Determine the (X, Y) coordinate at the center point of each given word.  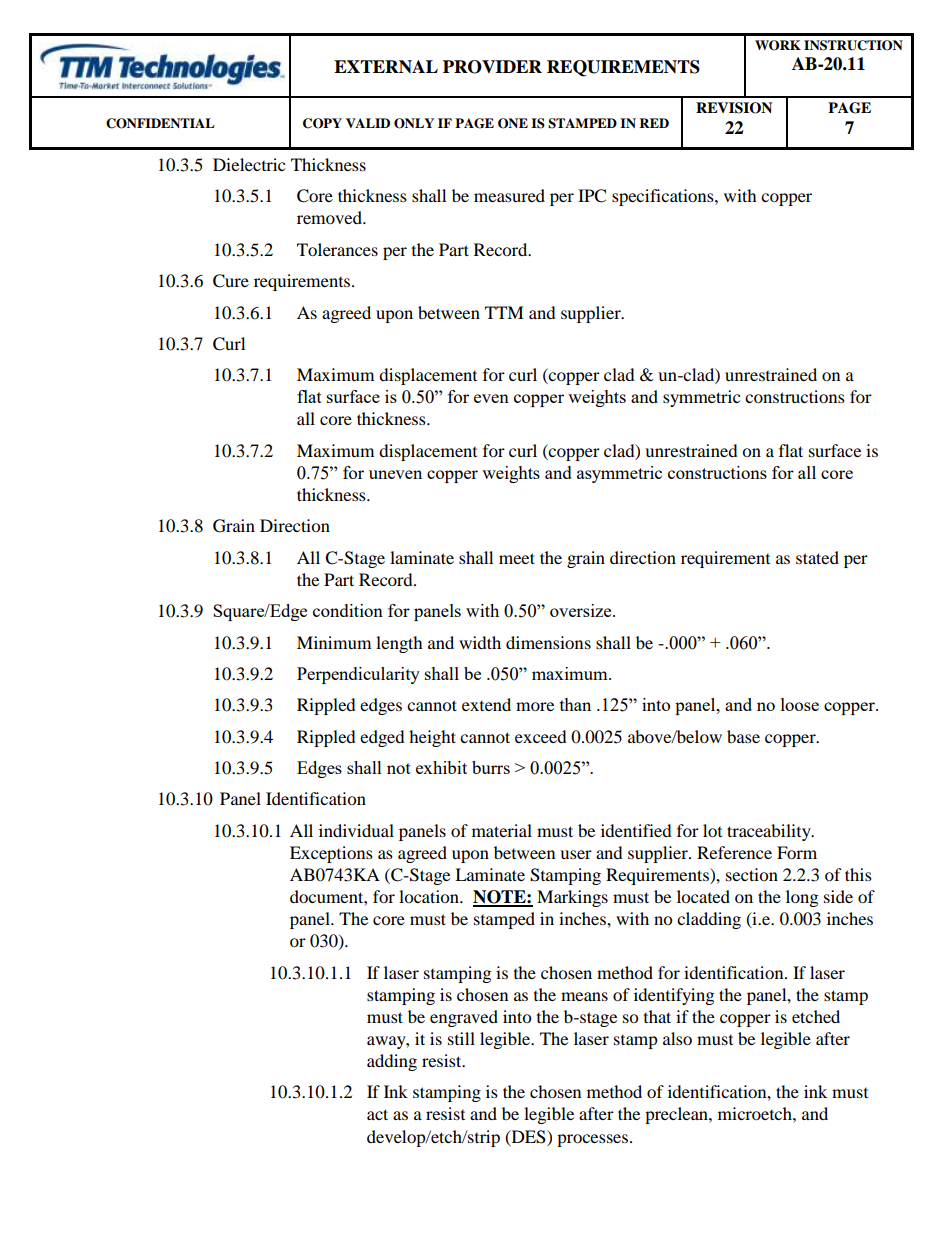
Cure (231, 281)
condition (348, 610)
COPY (322, 123)
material (502, 830)
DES (528, 1137)
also (677, 1038)
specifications (664, 197)
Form (797, 852)
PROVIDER (492, 67)
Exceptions (331, 854)
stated (817, 557)
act (377, 1114)
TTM (504, 312)
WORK (778, 45)
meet (517, 558)
